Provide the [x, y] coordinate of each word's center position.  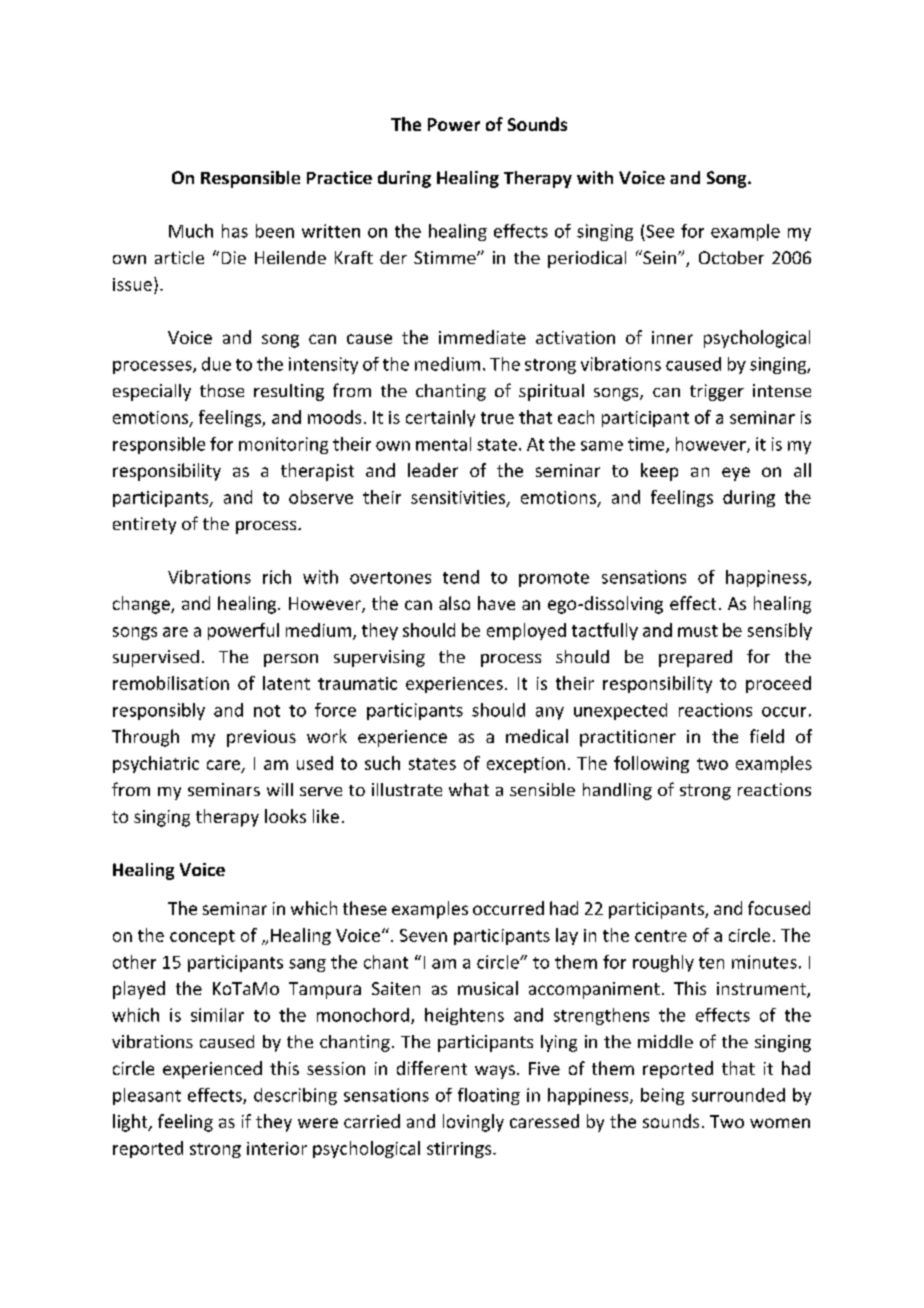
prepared [695, 658]
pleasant [147, 1096]
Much [191, 231]
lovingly [473, 1123]
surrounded [738, 1095]
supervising [379, 658]
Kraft [354, 257]
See [660, 231]
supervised [156, 658]
